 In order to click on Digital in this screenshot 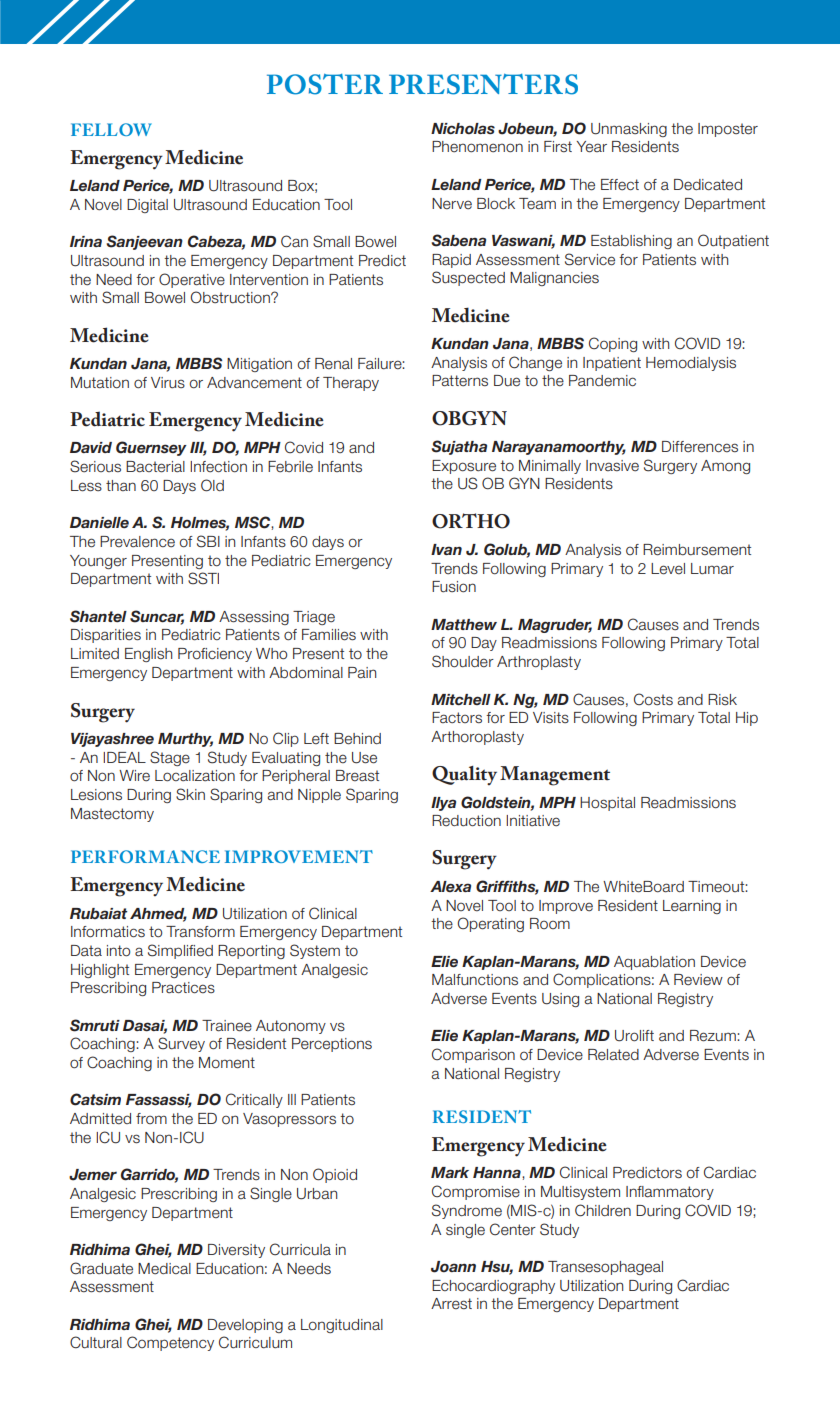, I will do `click(147, 206)`.
